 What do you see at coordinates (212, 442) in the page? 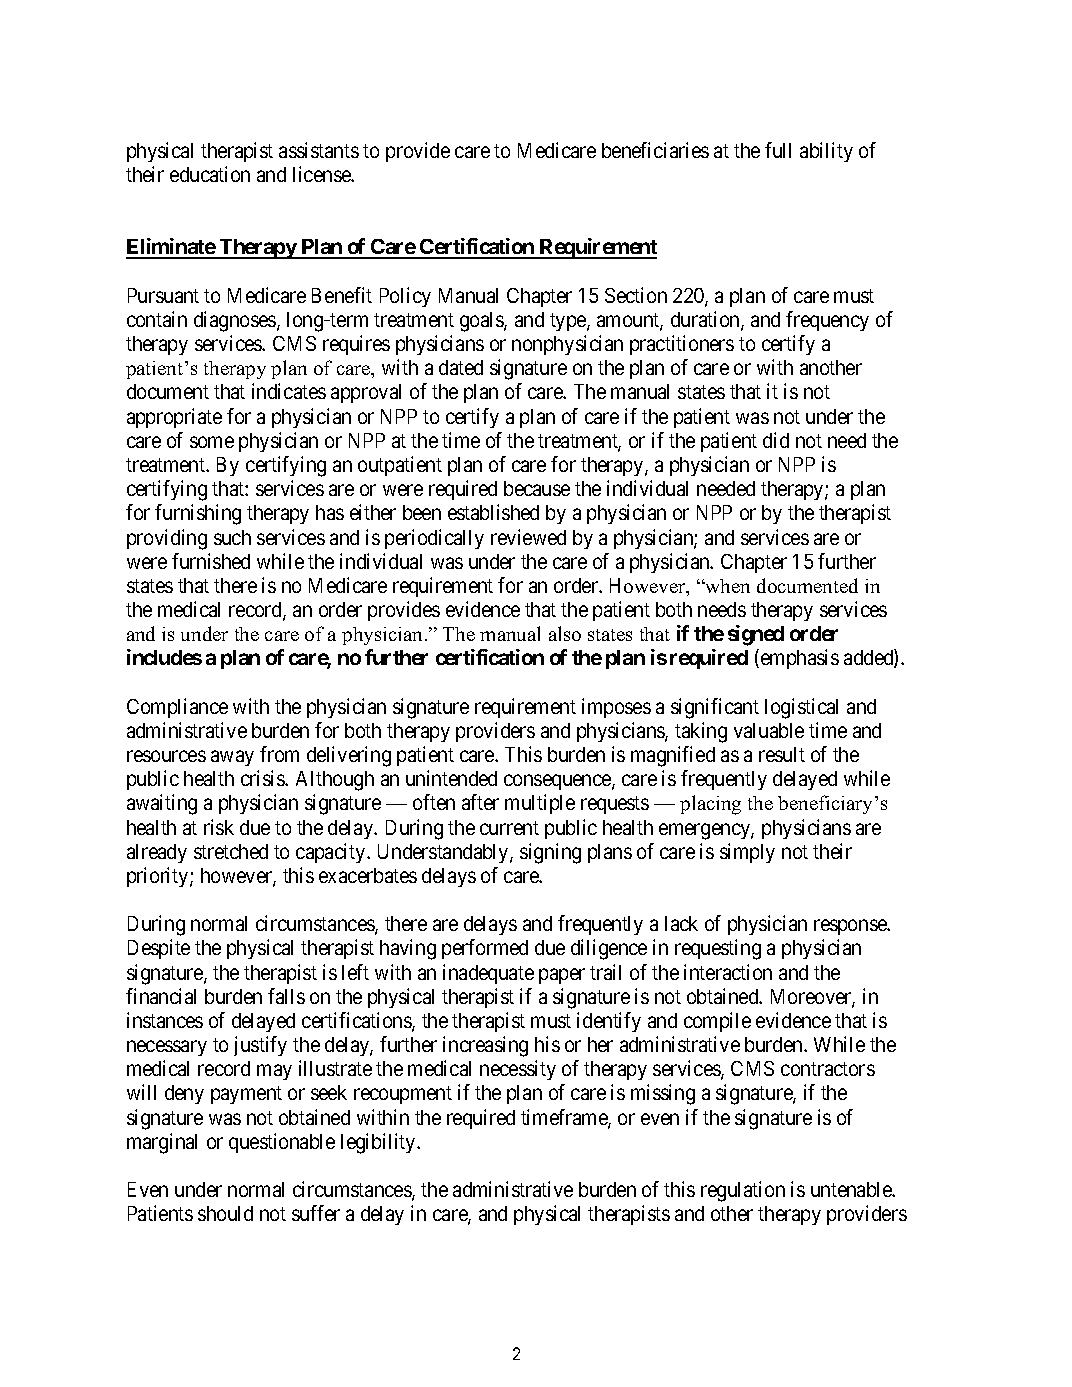
I see `some` at bounding box center [212, 442].
